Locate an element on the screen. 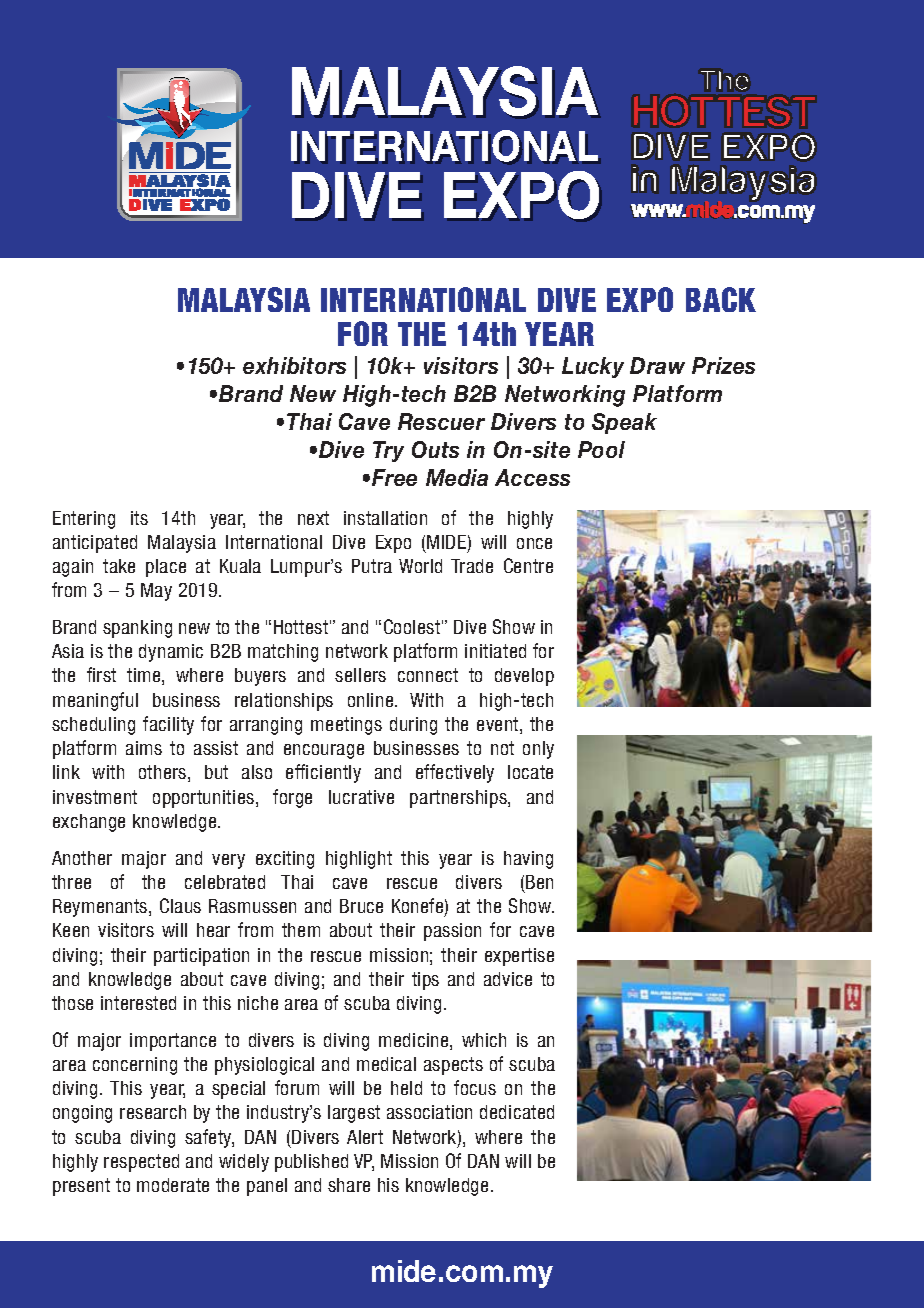 This screenshot has width=924, height=1308. Centre is located at coordinates (528, 565).
